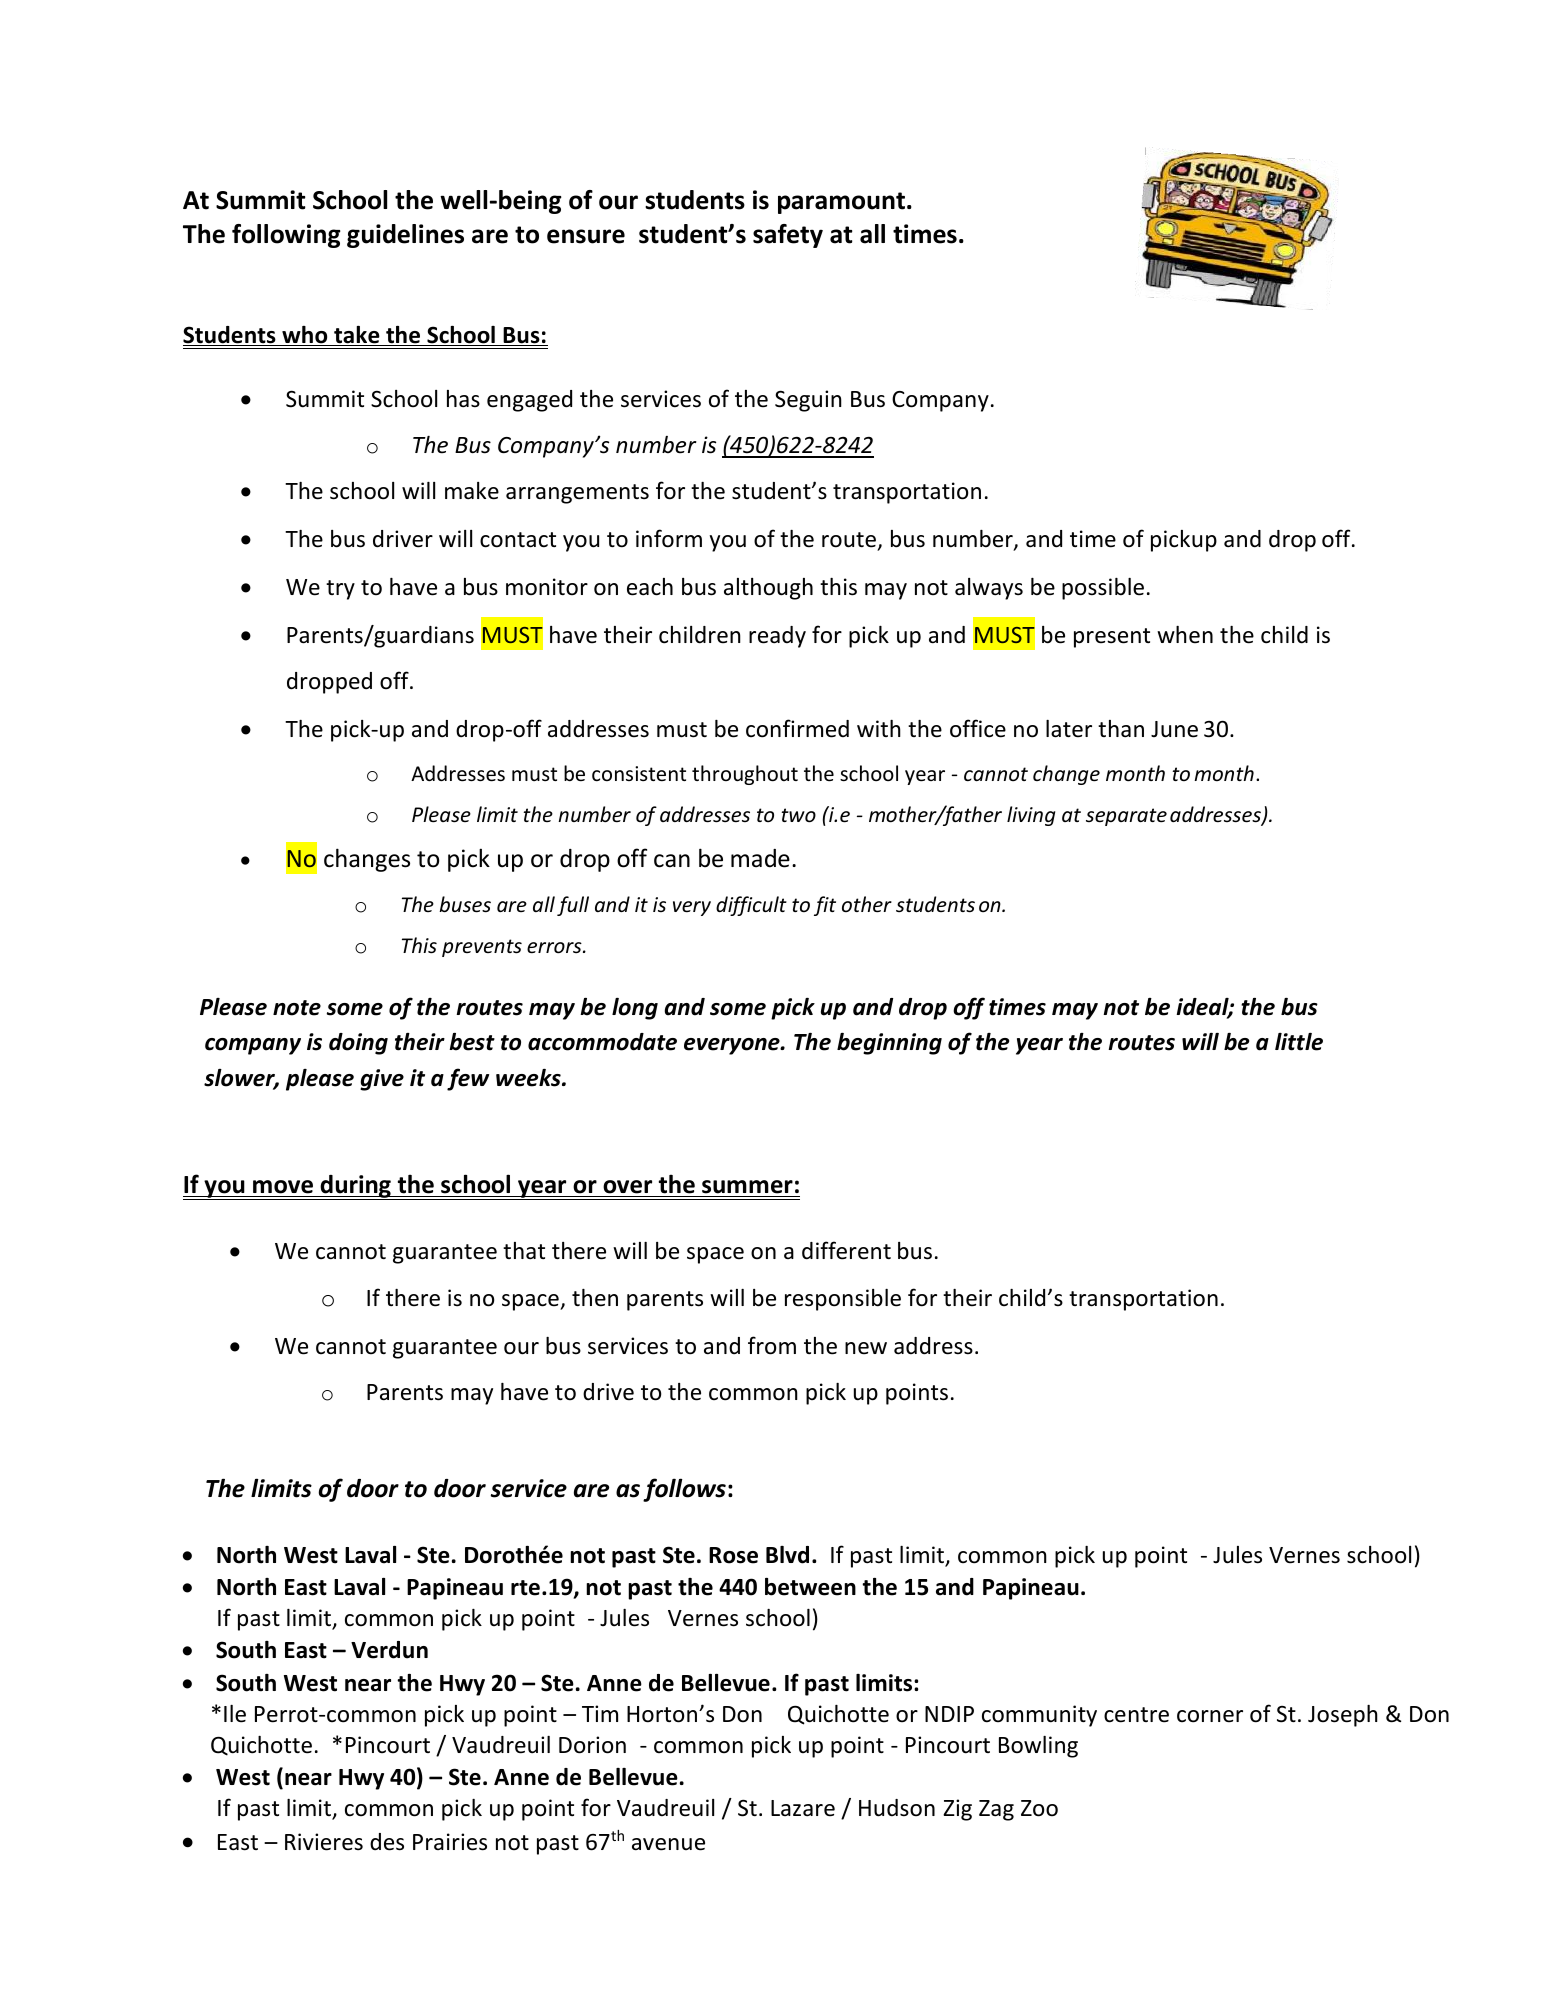  Describe the element at coordinates (340, 590) in the screenshot. I see `try` at that location.
